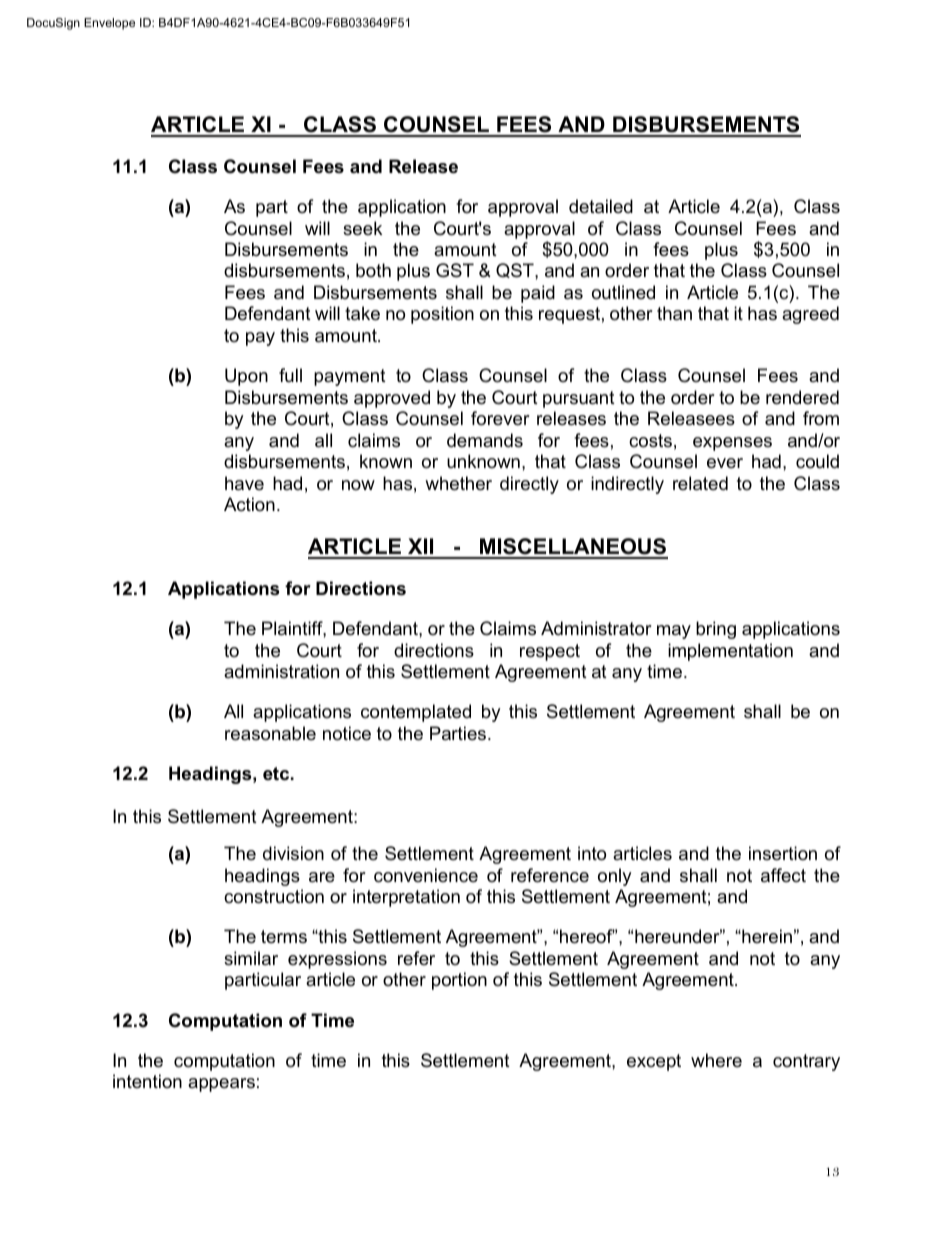 The image size is (952, 1233). I want to click on appears, so click(221, 1085).
